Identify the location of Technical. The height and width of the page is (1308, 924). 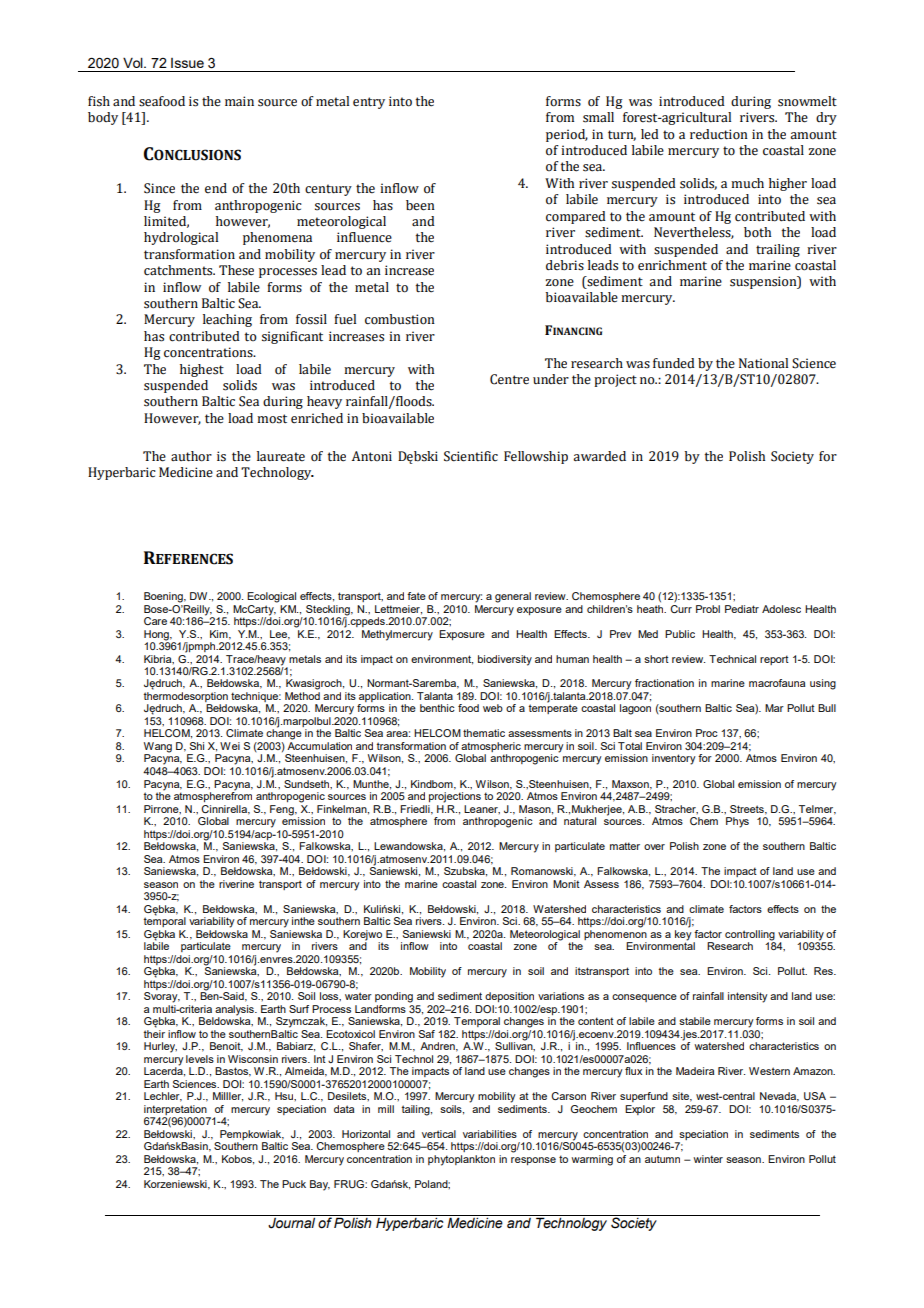
(732, 659).
